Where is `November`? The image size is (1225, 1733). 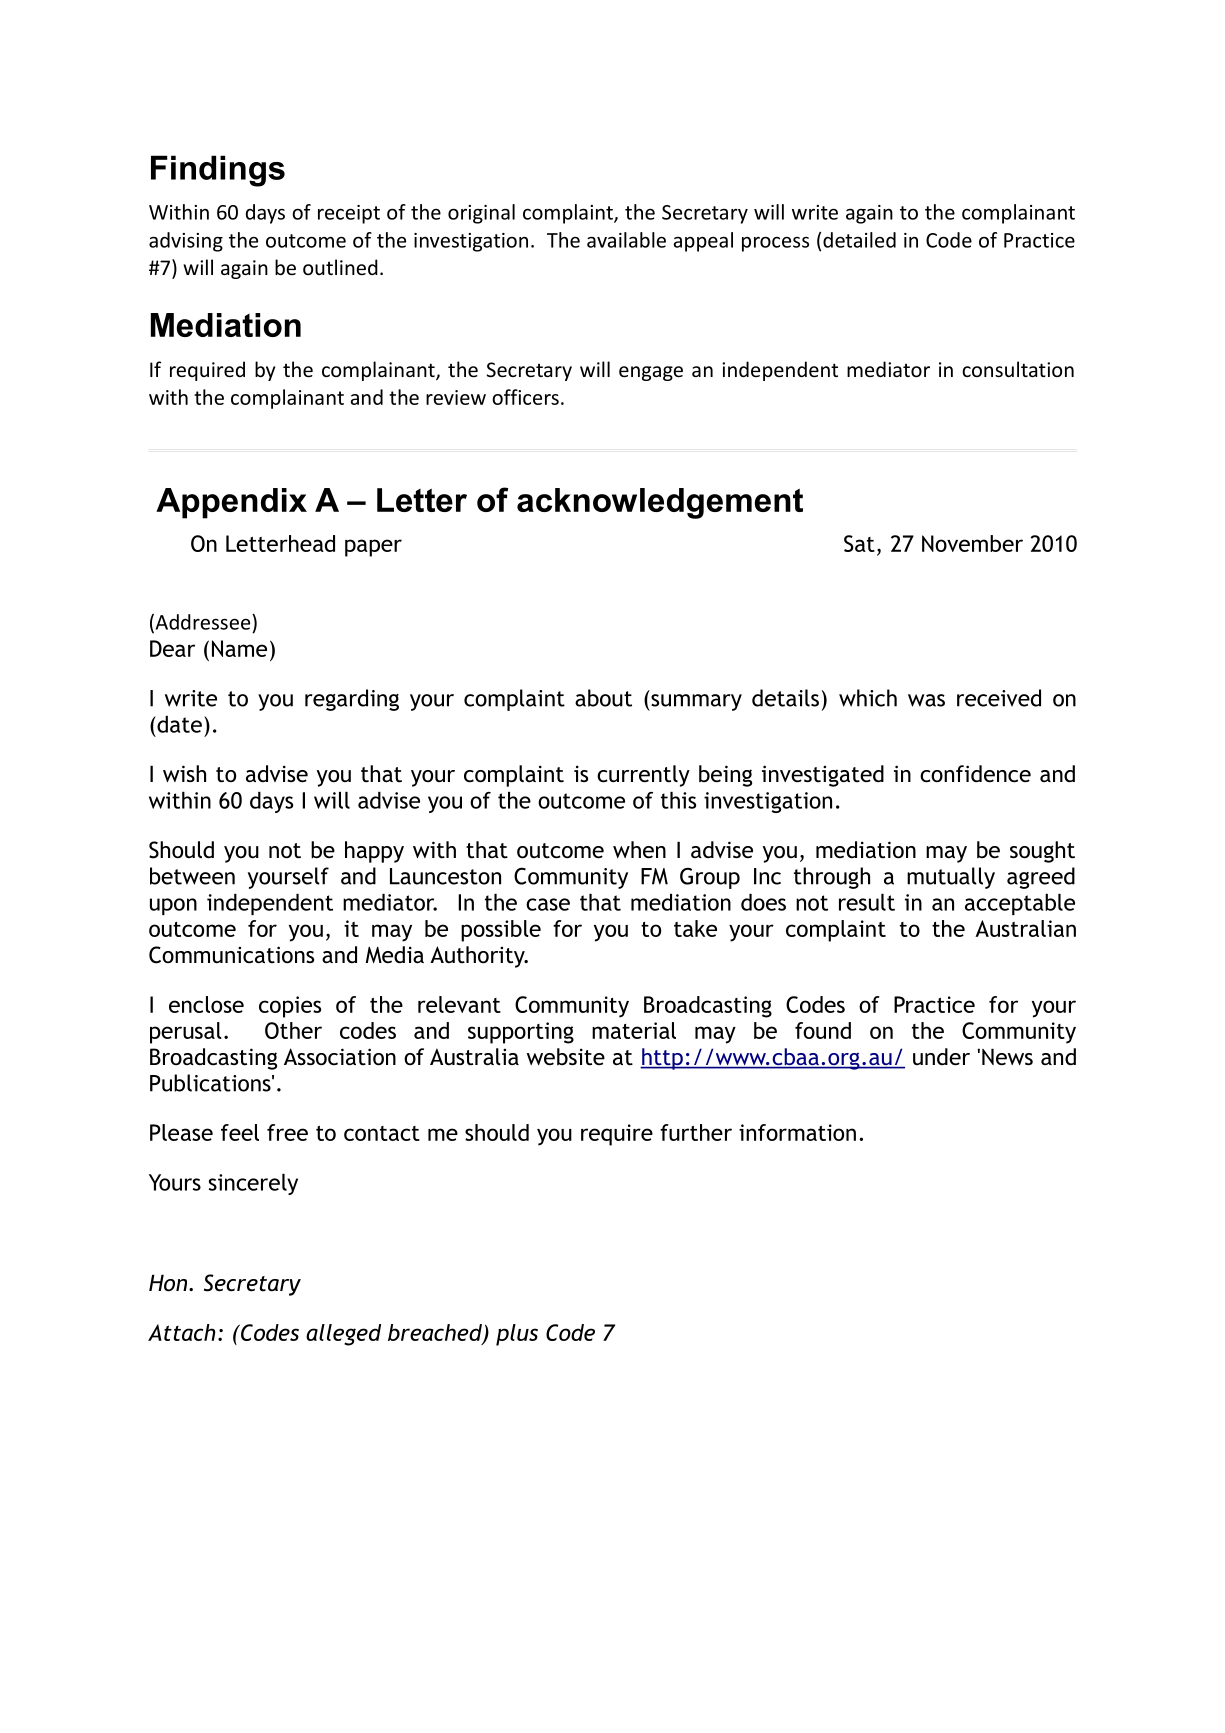 November is located at coordinates (972, 543).
